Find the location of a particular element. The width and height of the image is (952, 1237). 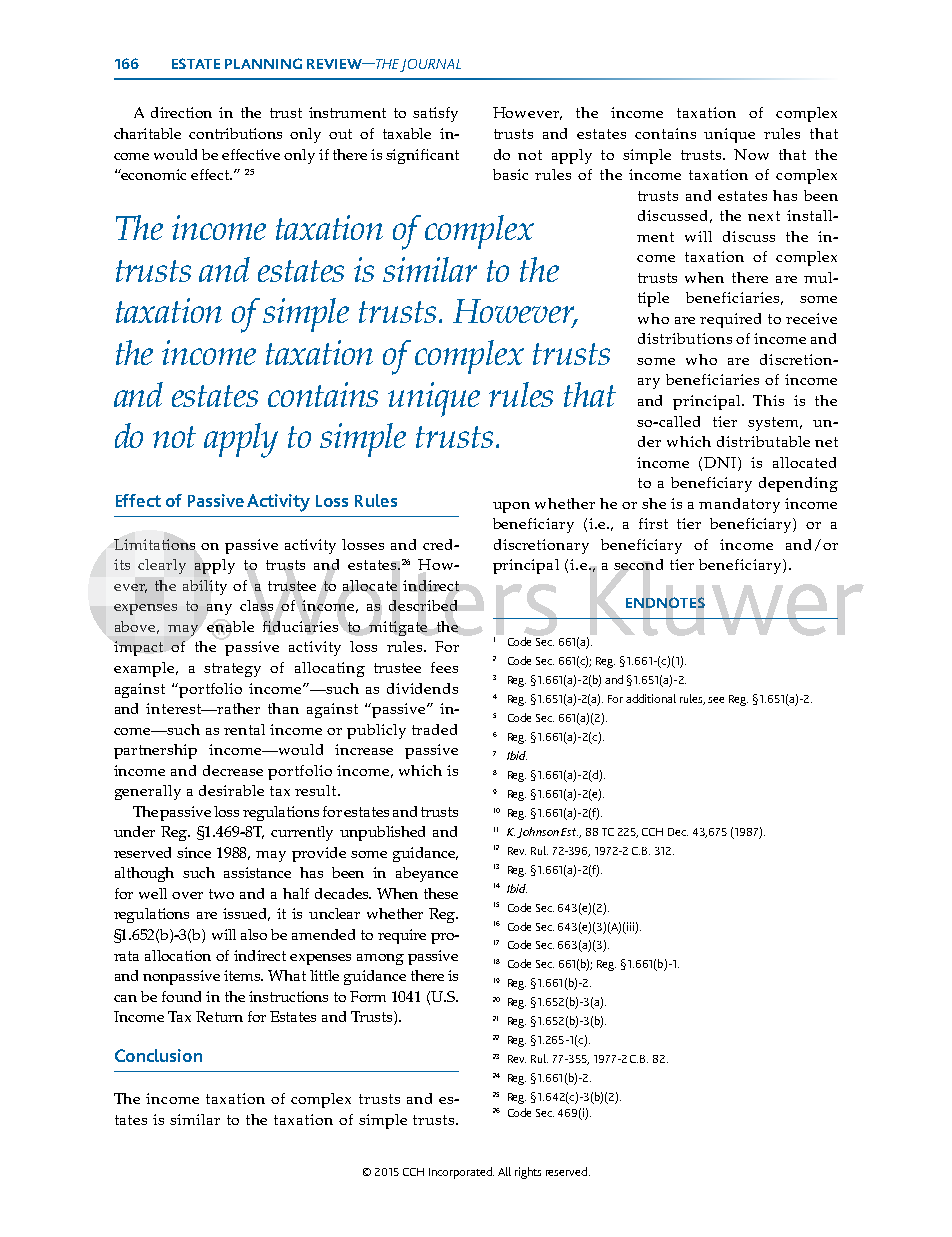

satisfy is located at coordinates (435, 114).
